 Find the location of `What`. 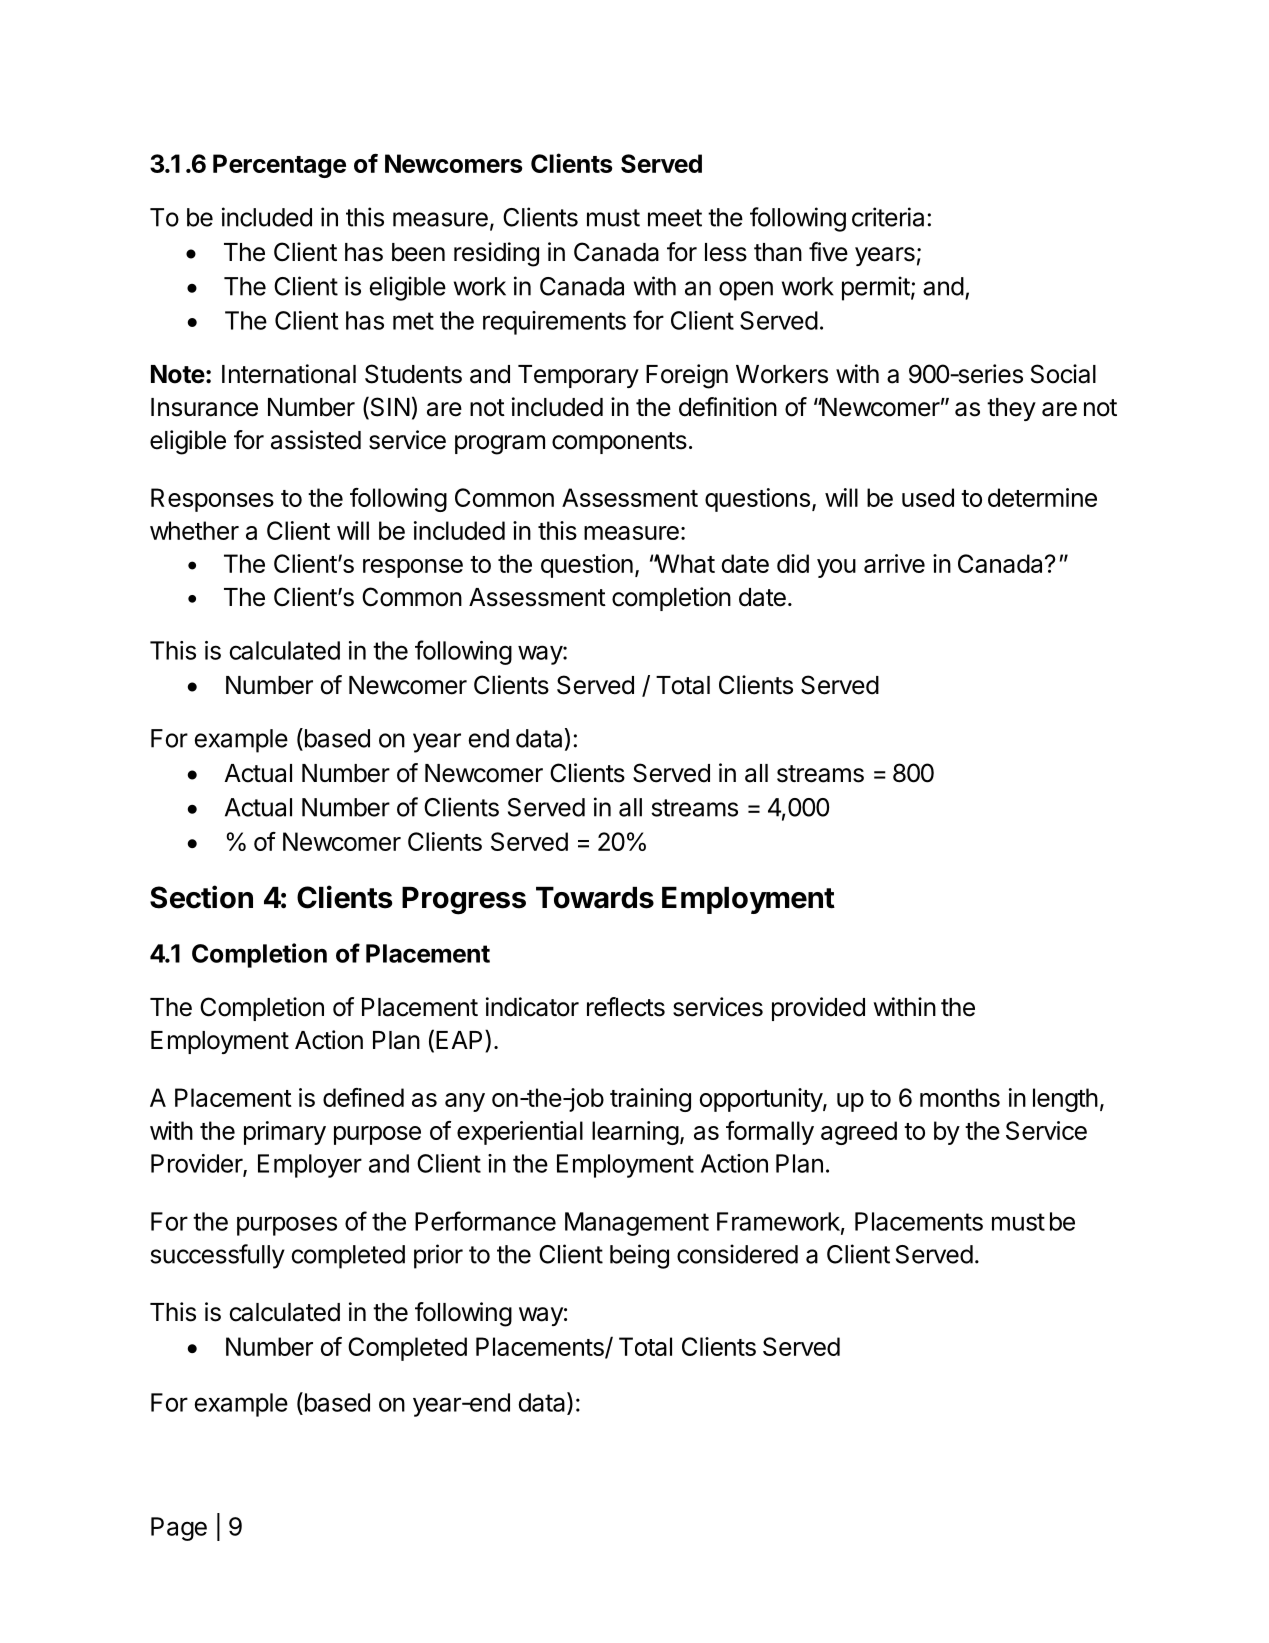

What is located at coordinates (684, 563).
